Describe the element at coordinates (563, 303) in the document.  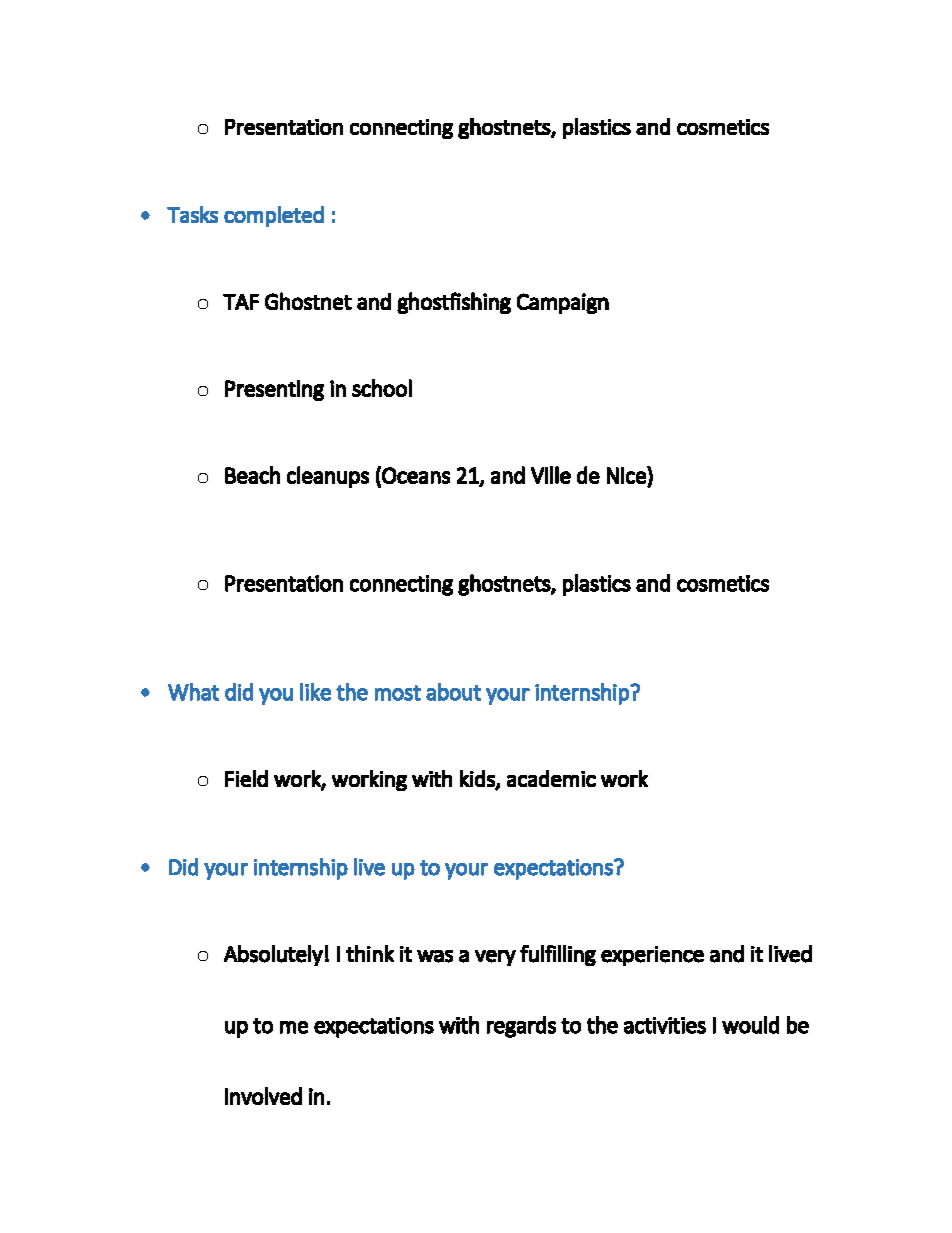
I see `Campaign` at that location.
